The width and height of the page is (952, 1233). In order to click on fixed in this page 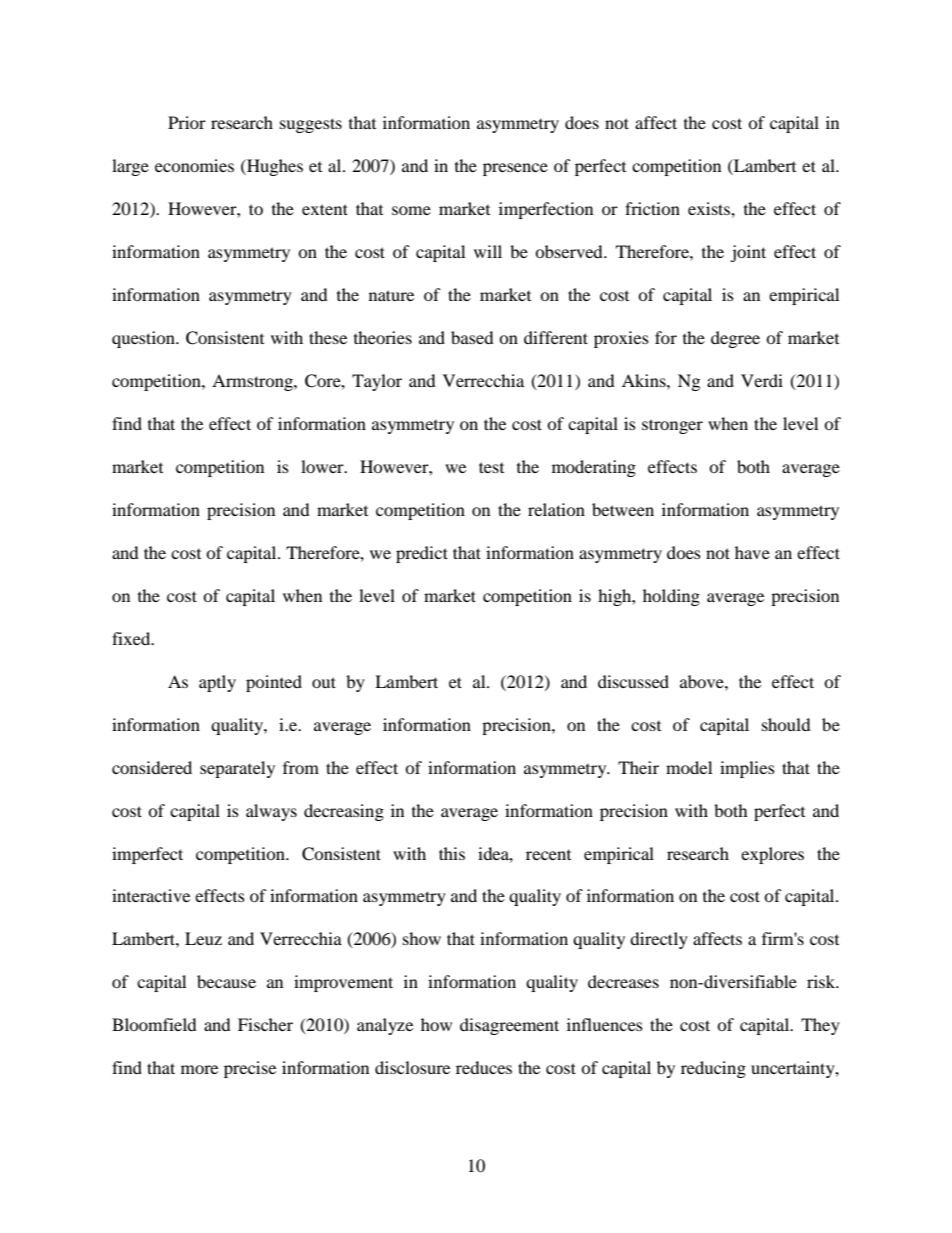, I will do `click(132, 638)`.
